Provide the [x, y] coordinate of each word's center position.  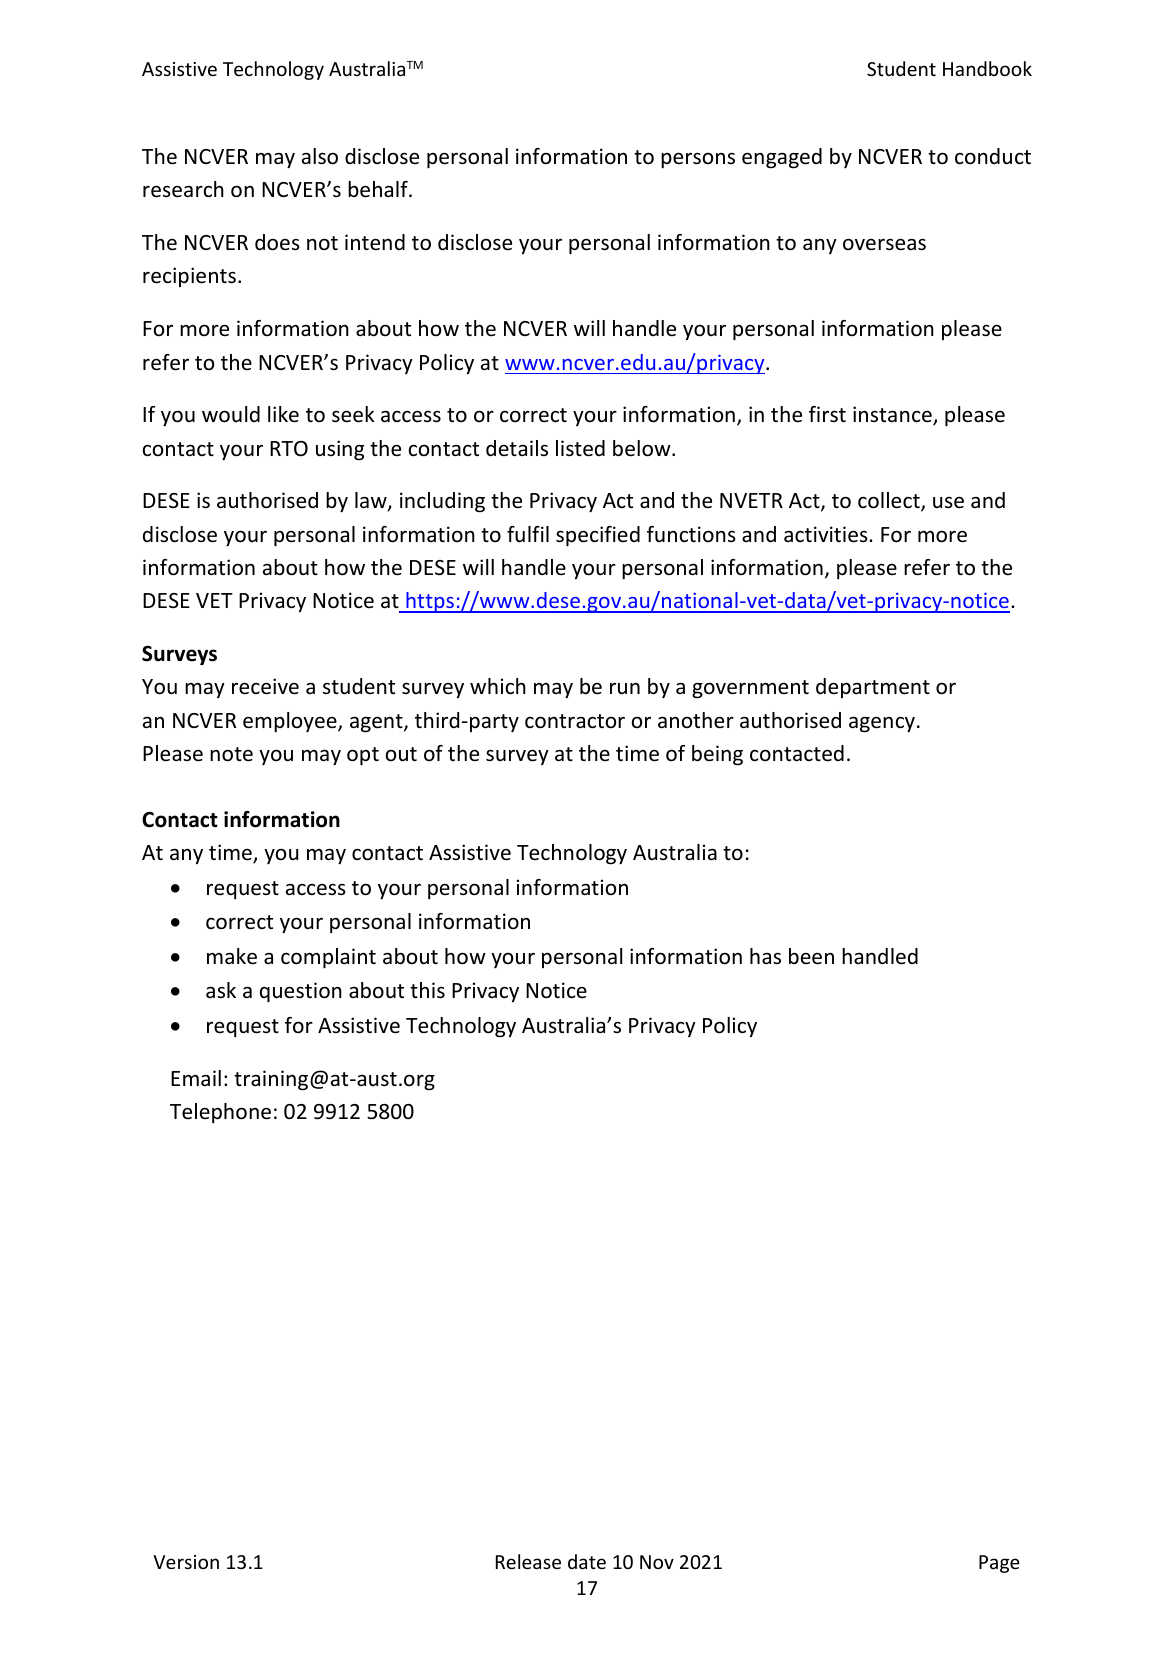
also [320, 156]
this [427, 990]
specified [598, 536]
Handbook [987, 68]
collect [890, 502]
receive [265, 686]
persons [698, 160]
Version [186, 1562]
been [811, 956]
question [301, 992]
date [587, 1561]
